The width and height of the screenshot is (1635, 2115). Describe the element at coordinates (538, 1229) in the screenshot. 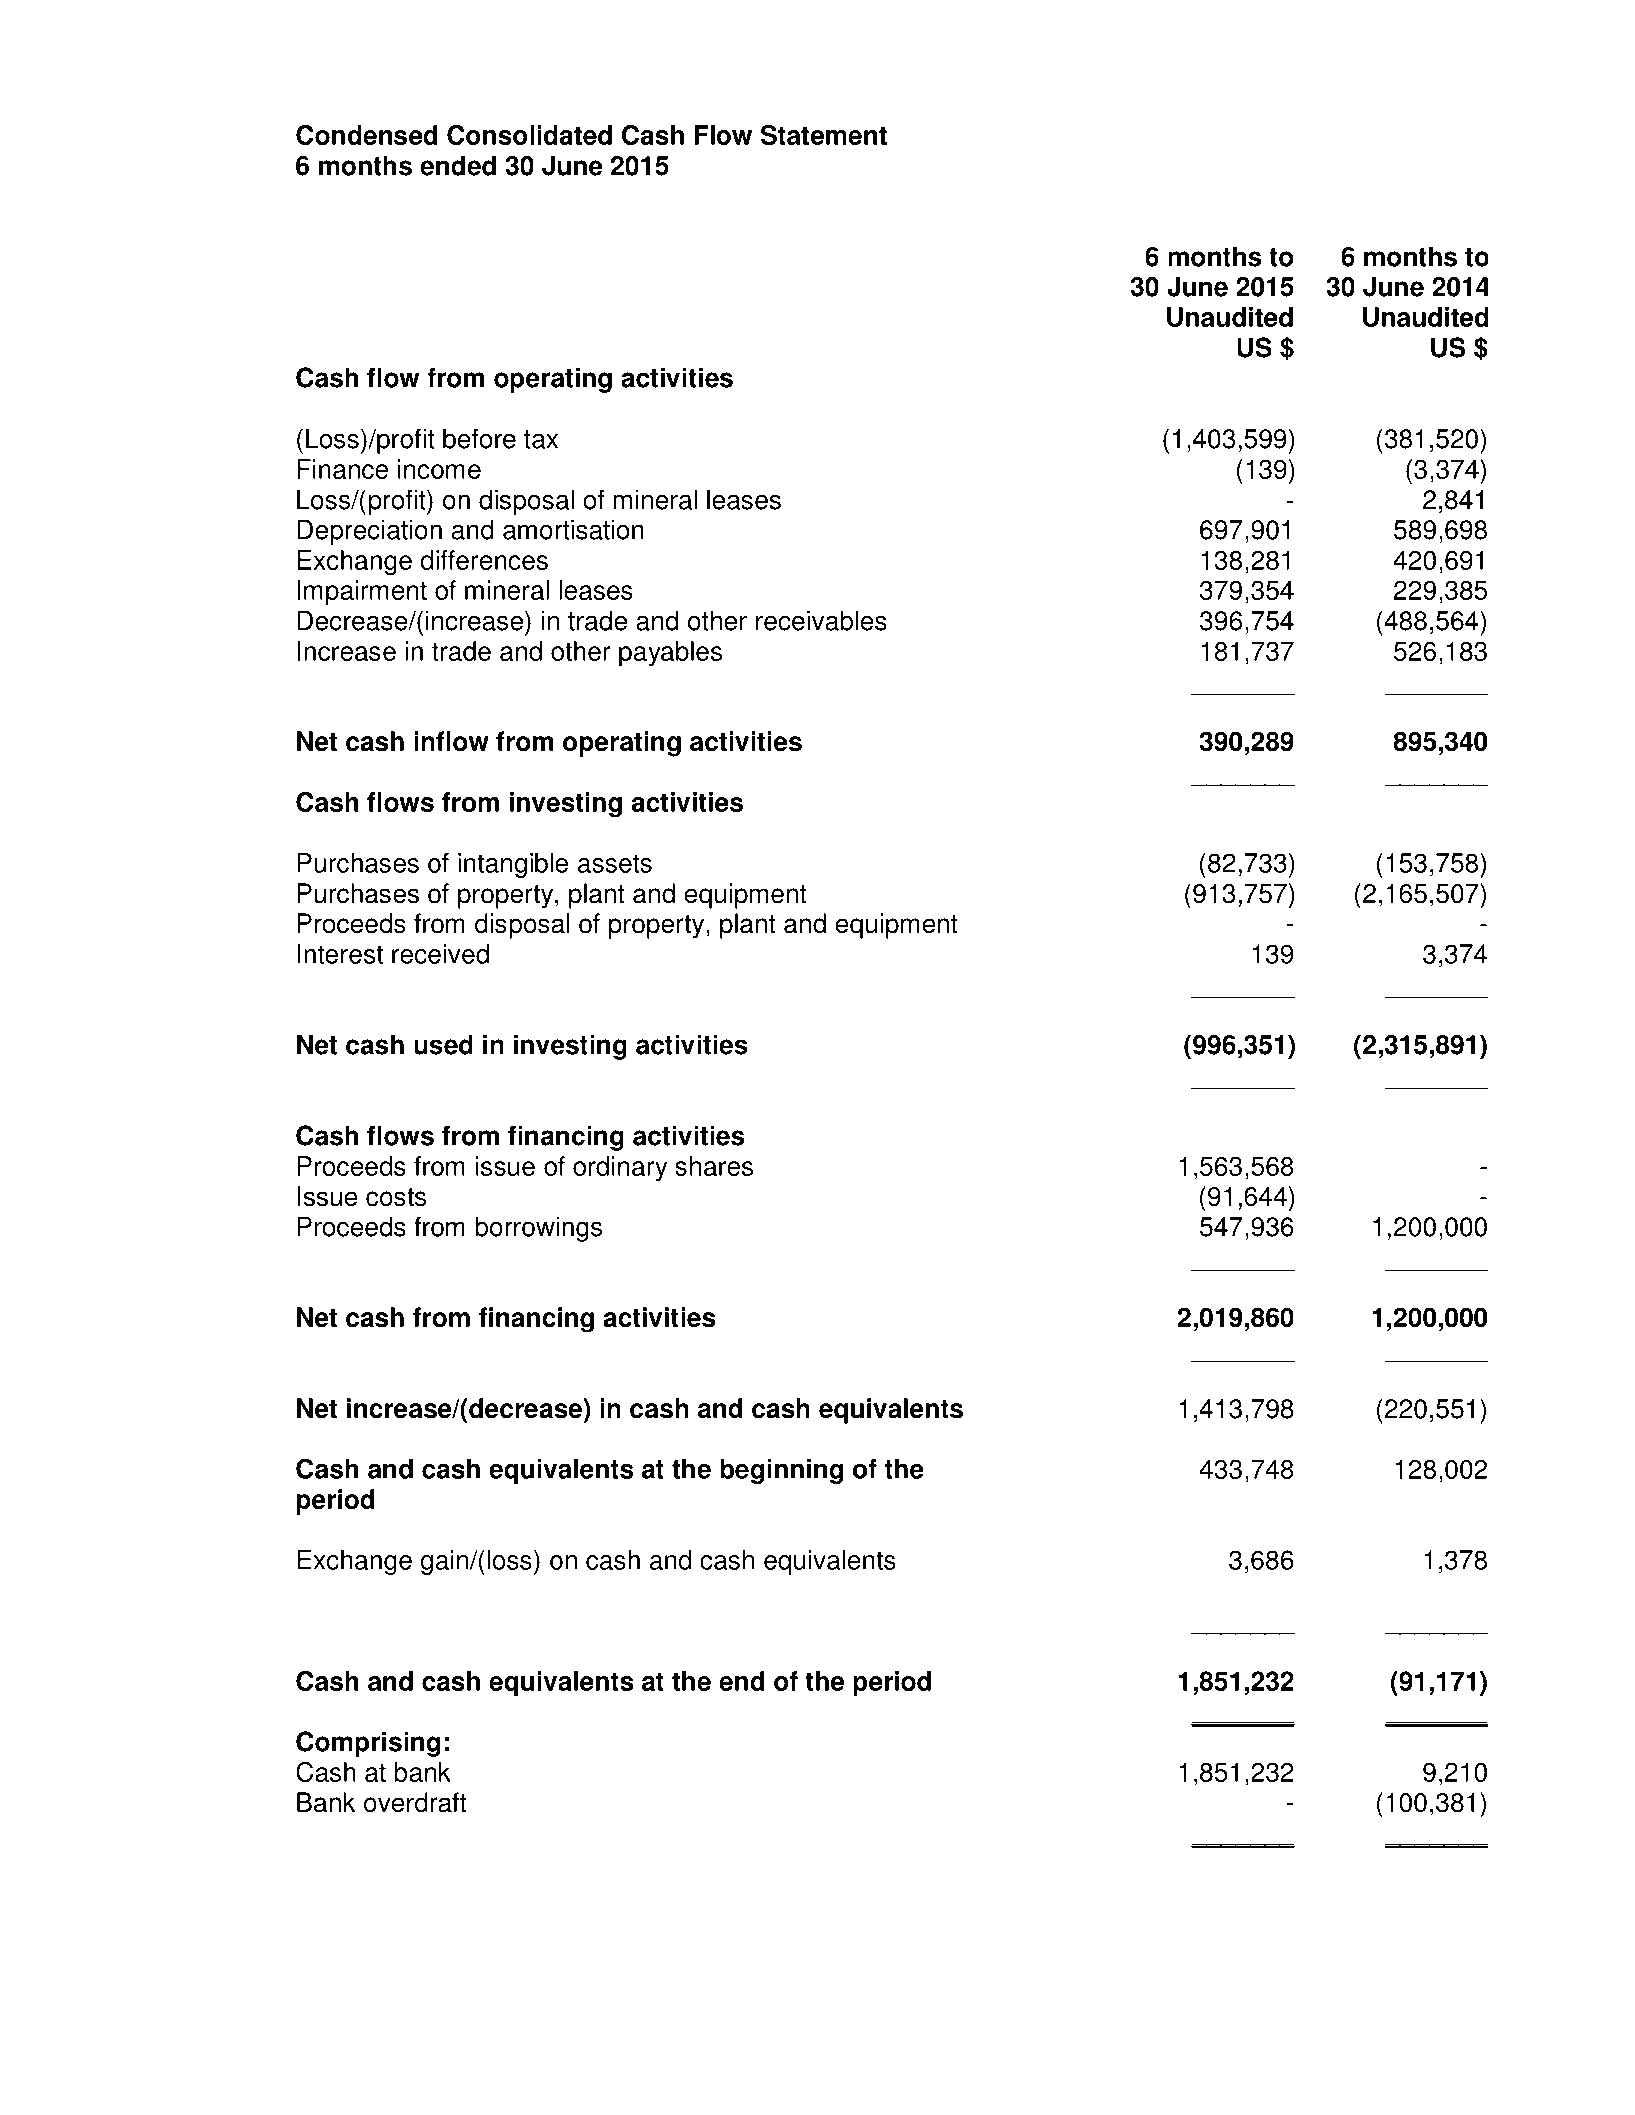

I see `borrowings` at that location.
